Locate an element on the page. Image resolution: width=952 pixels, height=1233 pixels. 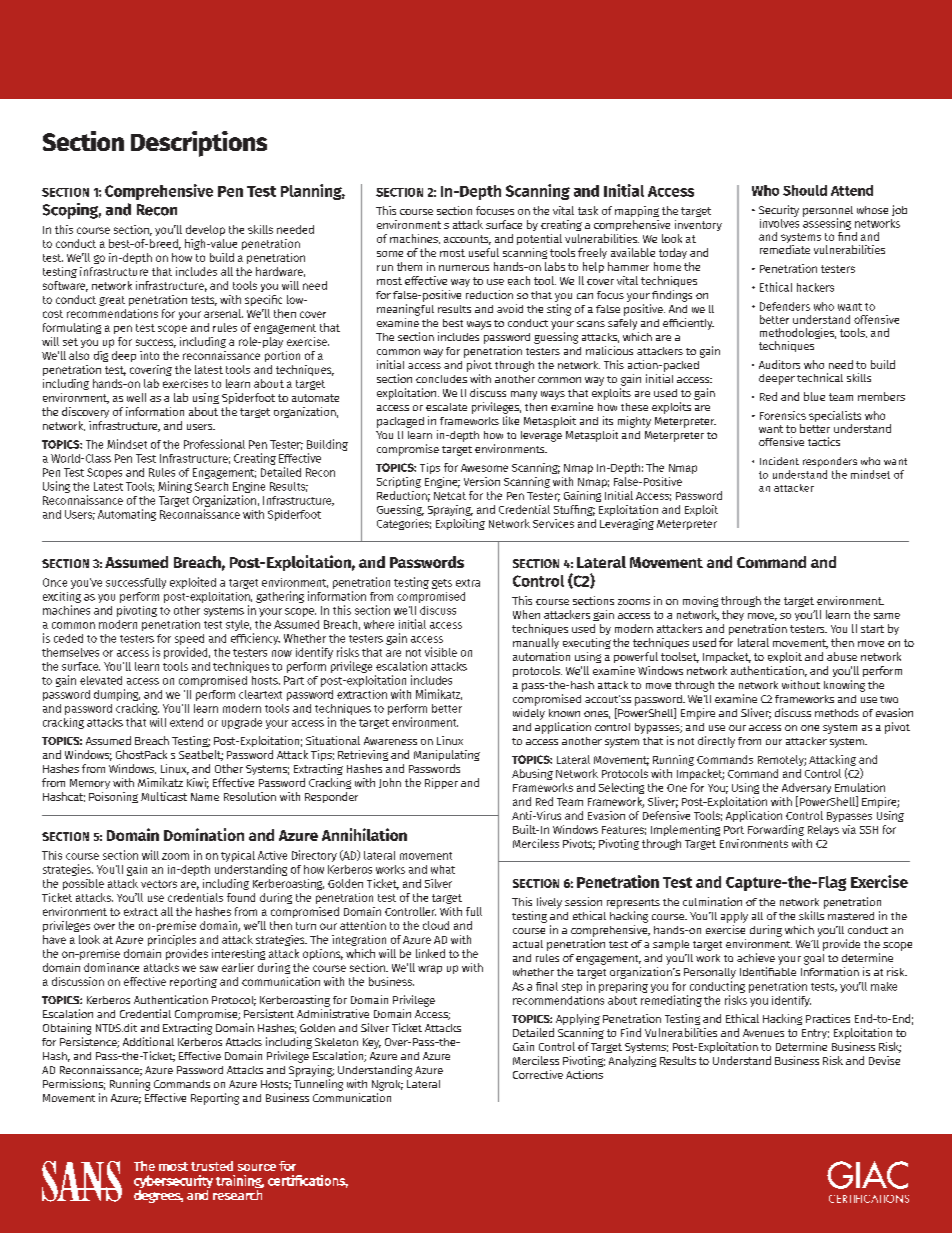
Forwarding is located at coordinates (776, 830).
